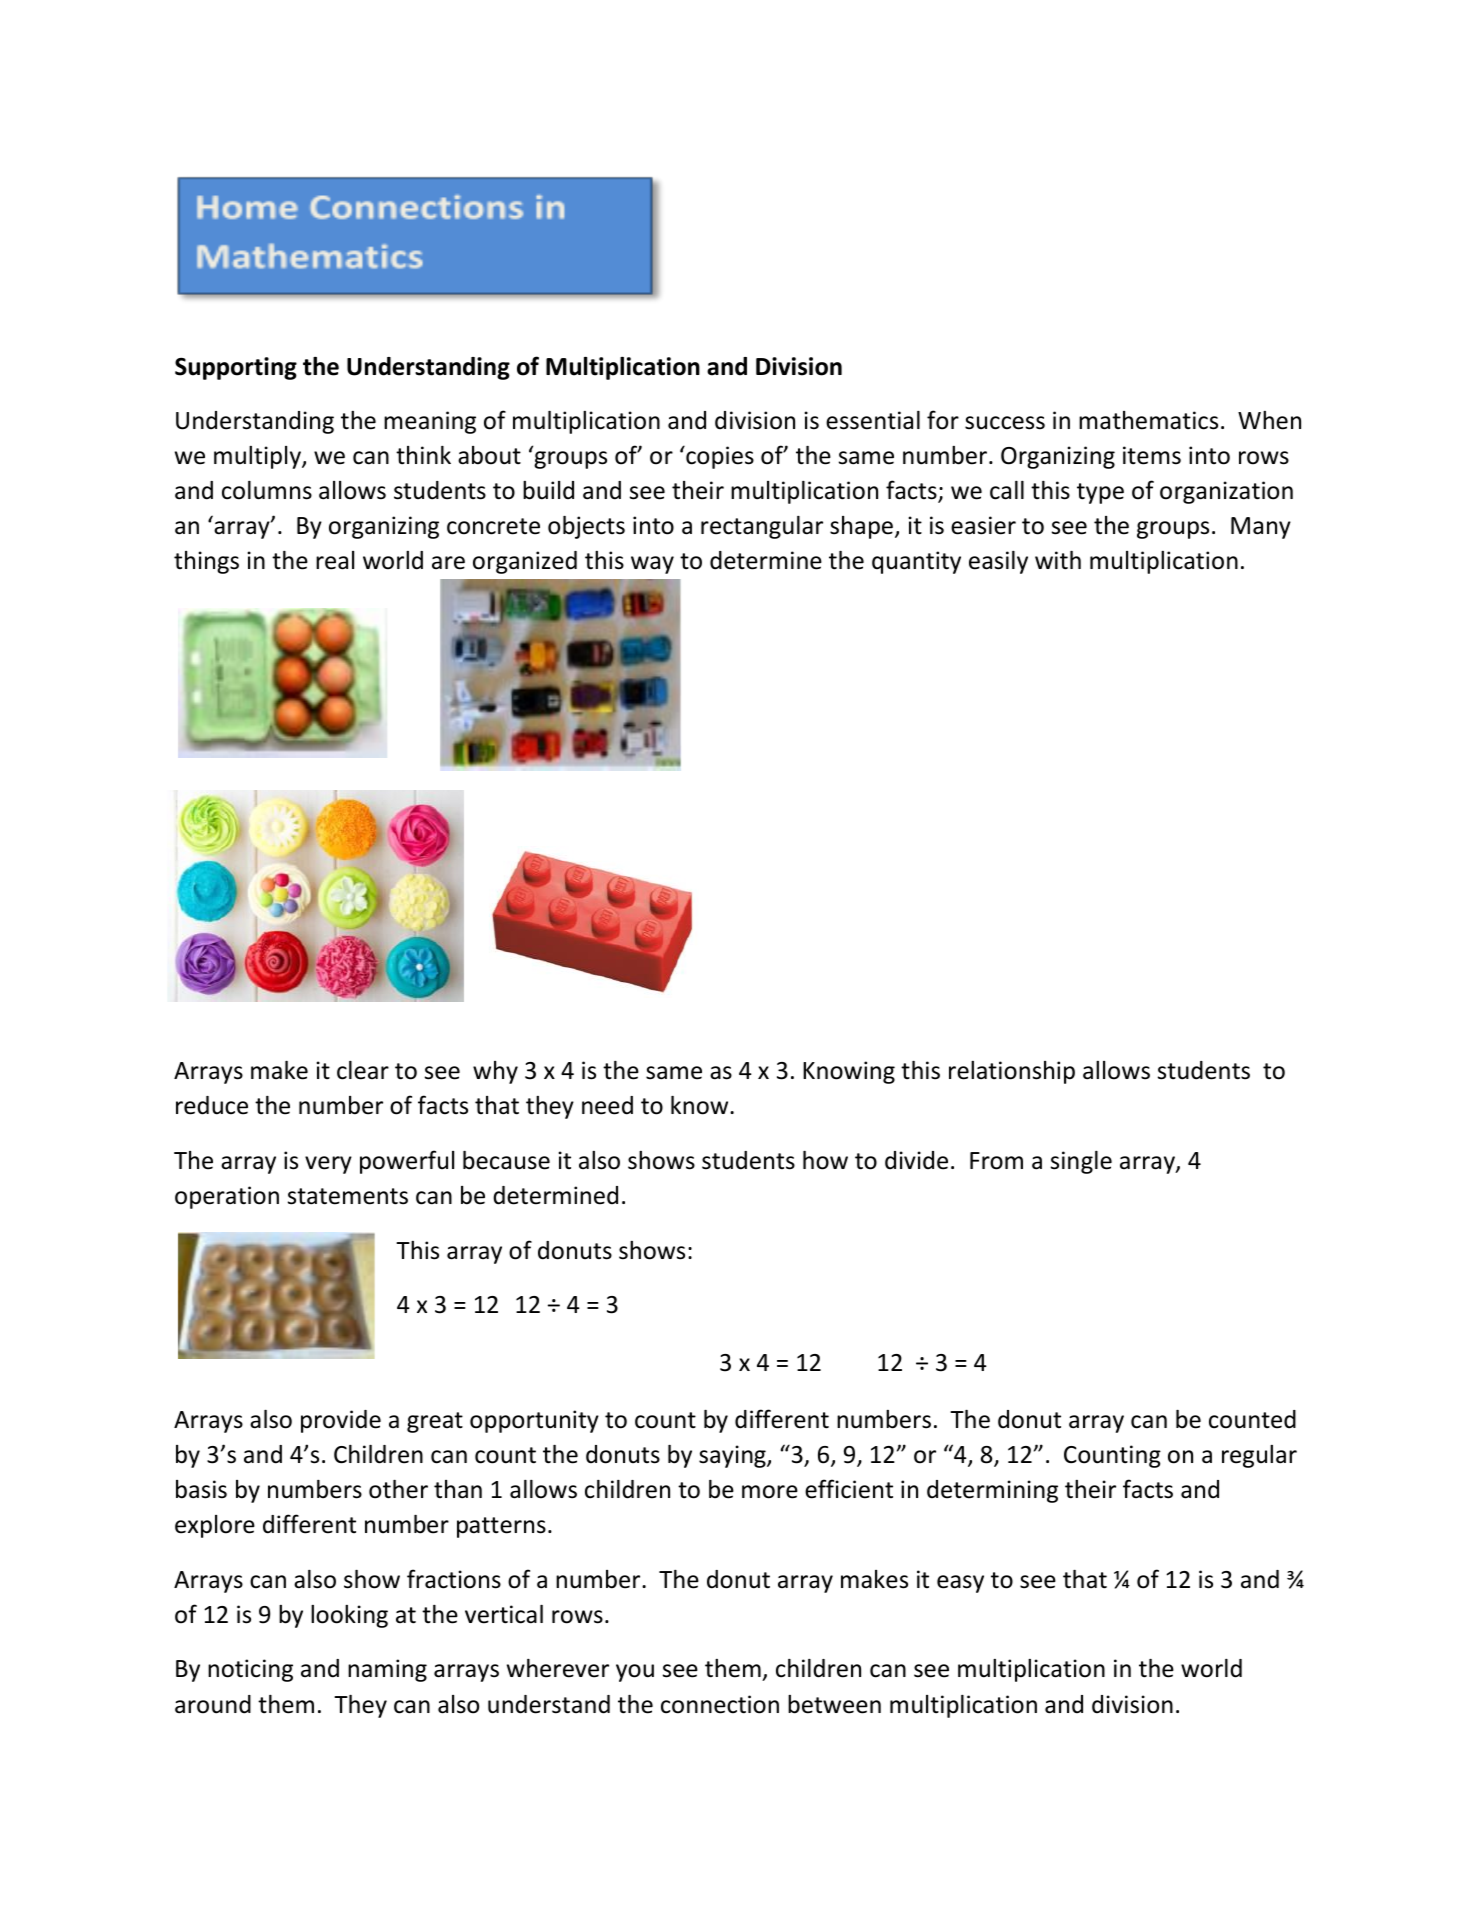 This screenshot has width=1484, height=1921. Describe the element at coordinates (719, 457) in the screenshot. I see `copies` at that location.
